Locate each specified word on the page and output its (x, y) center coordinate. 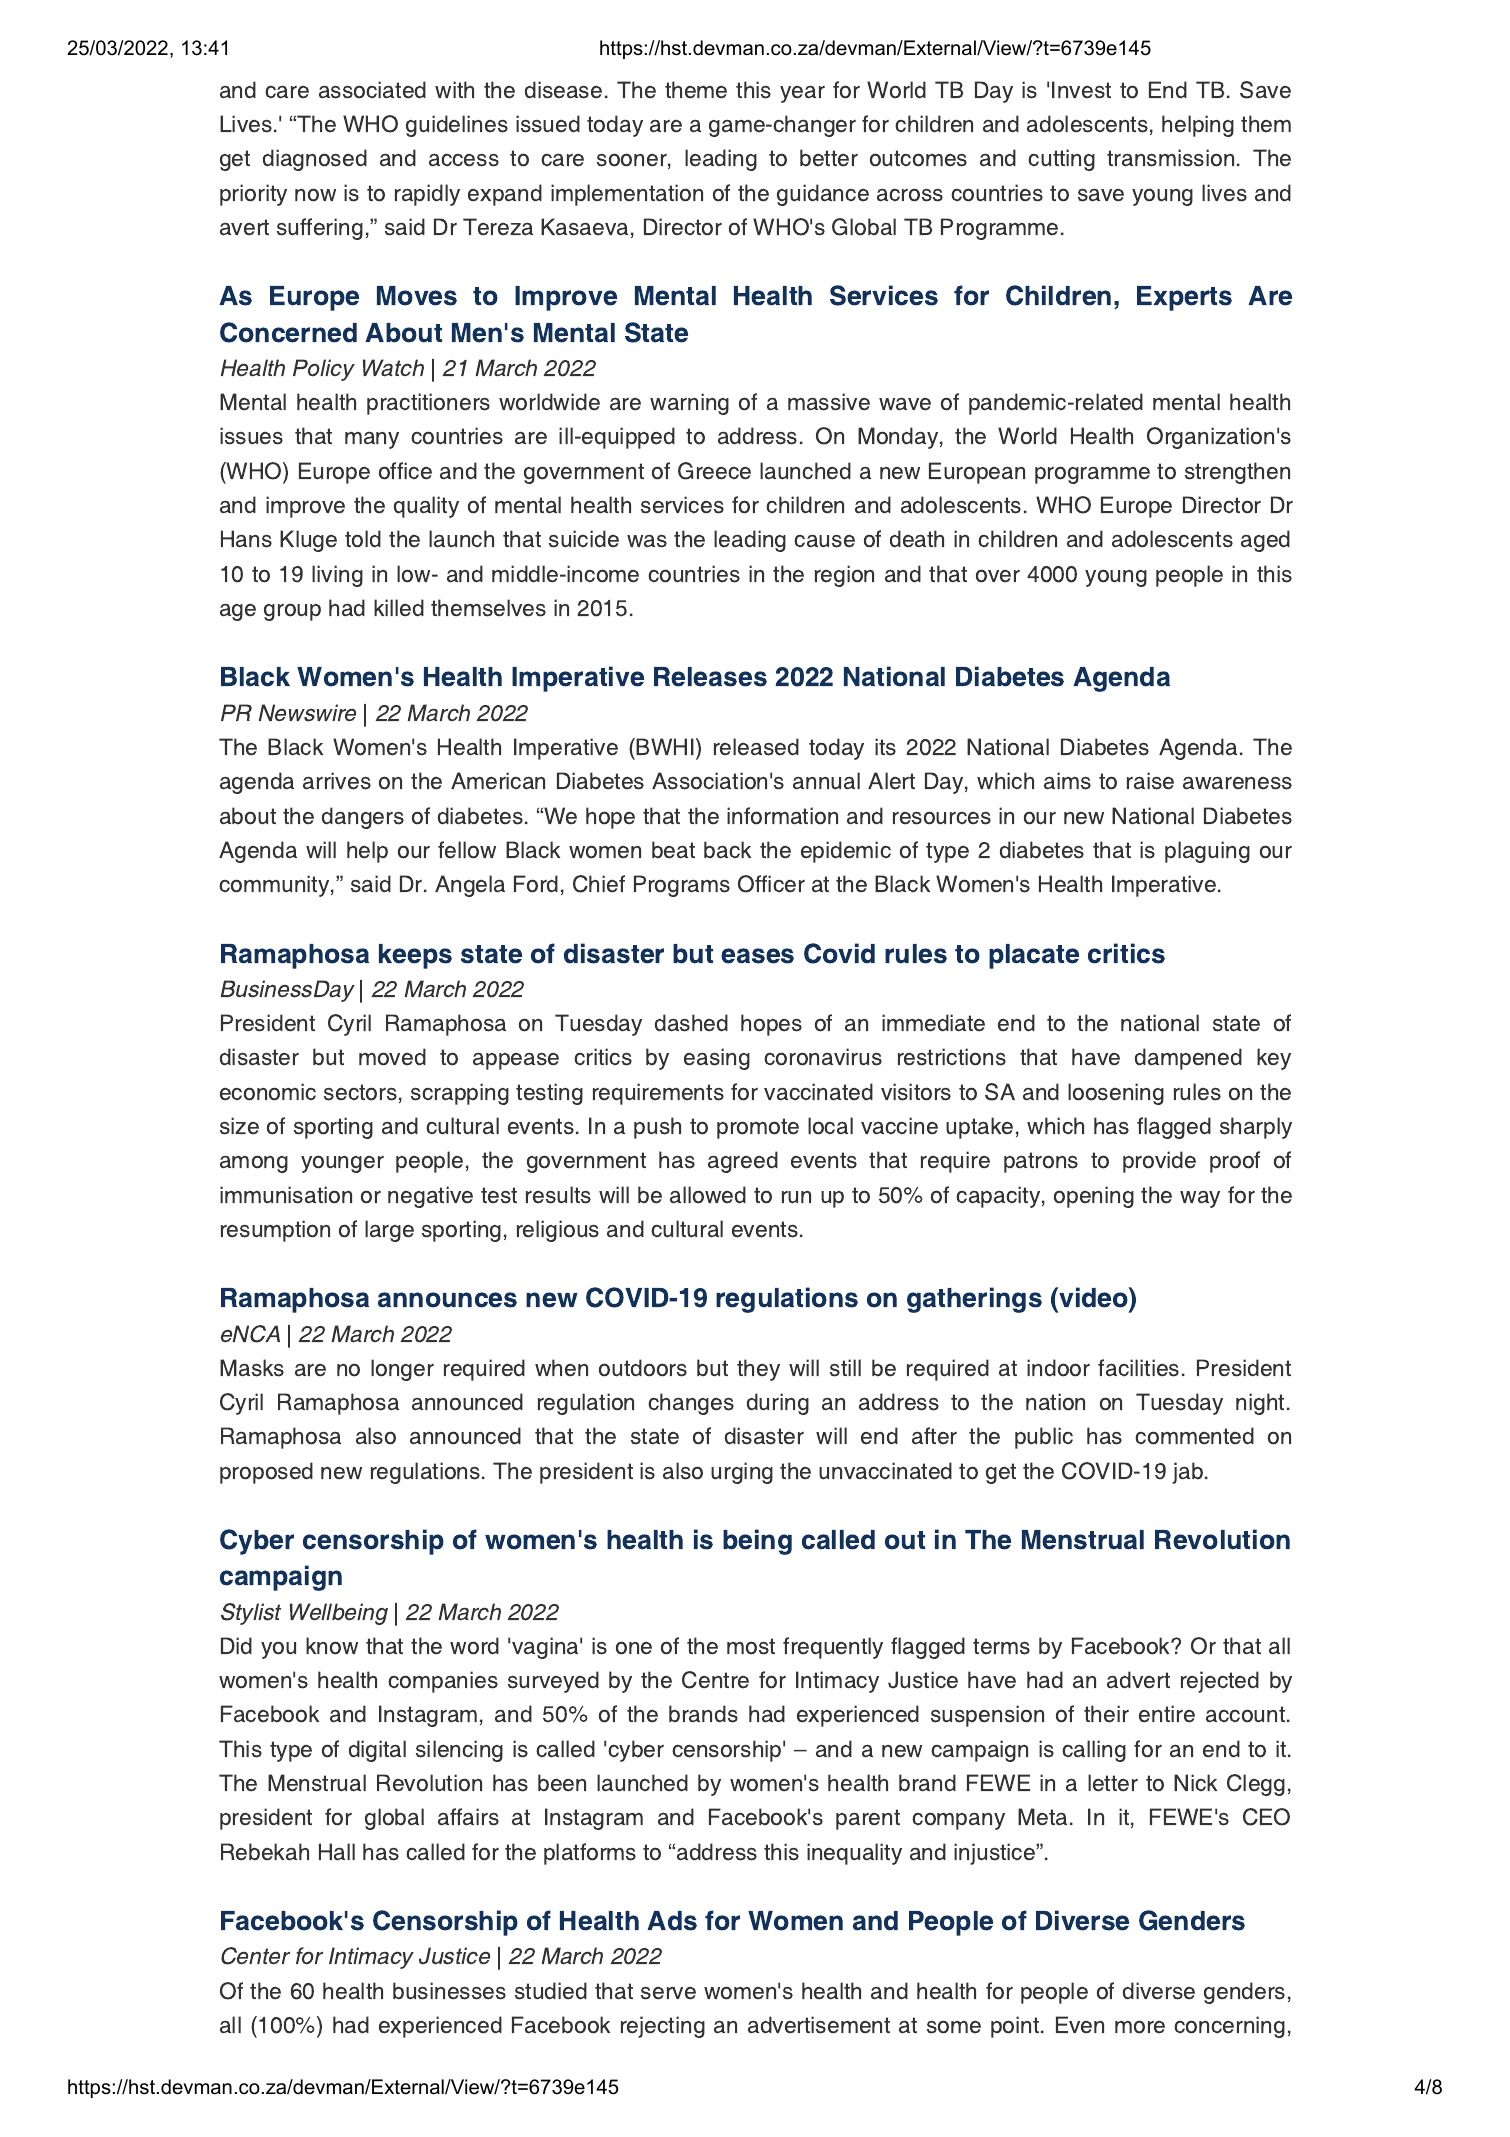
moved (392, 1057)
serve (668, 1993)
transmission (1170, 158)
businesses (449, 1991)
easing (717, 1059)
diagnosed (315, 160)
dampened (1188, 1059)
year (802, 94)
